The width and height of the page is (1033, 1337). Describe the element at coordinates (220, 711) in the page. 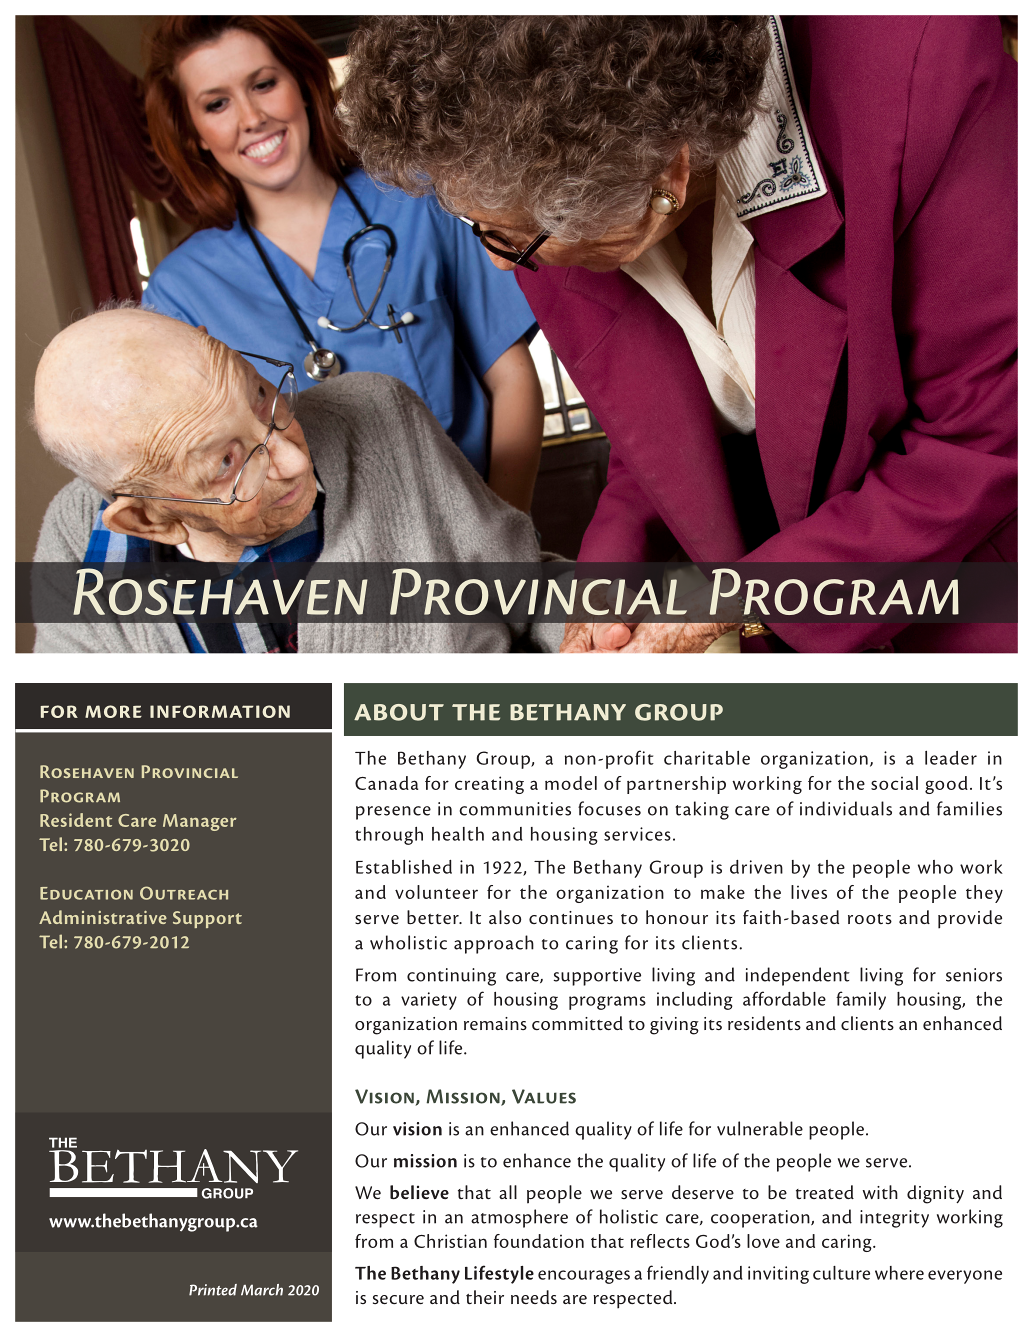

I see `information` at that location.
